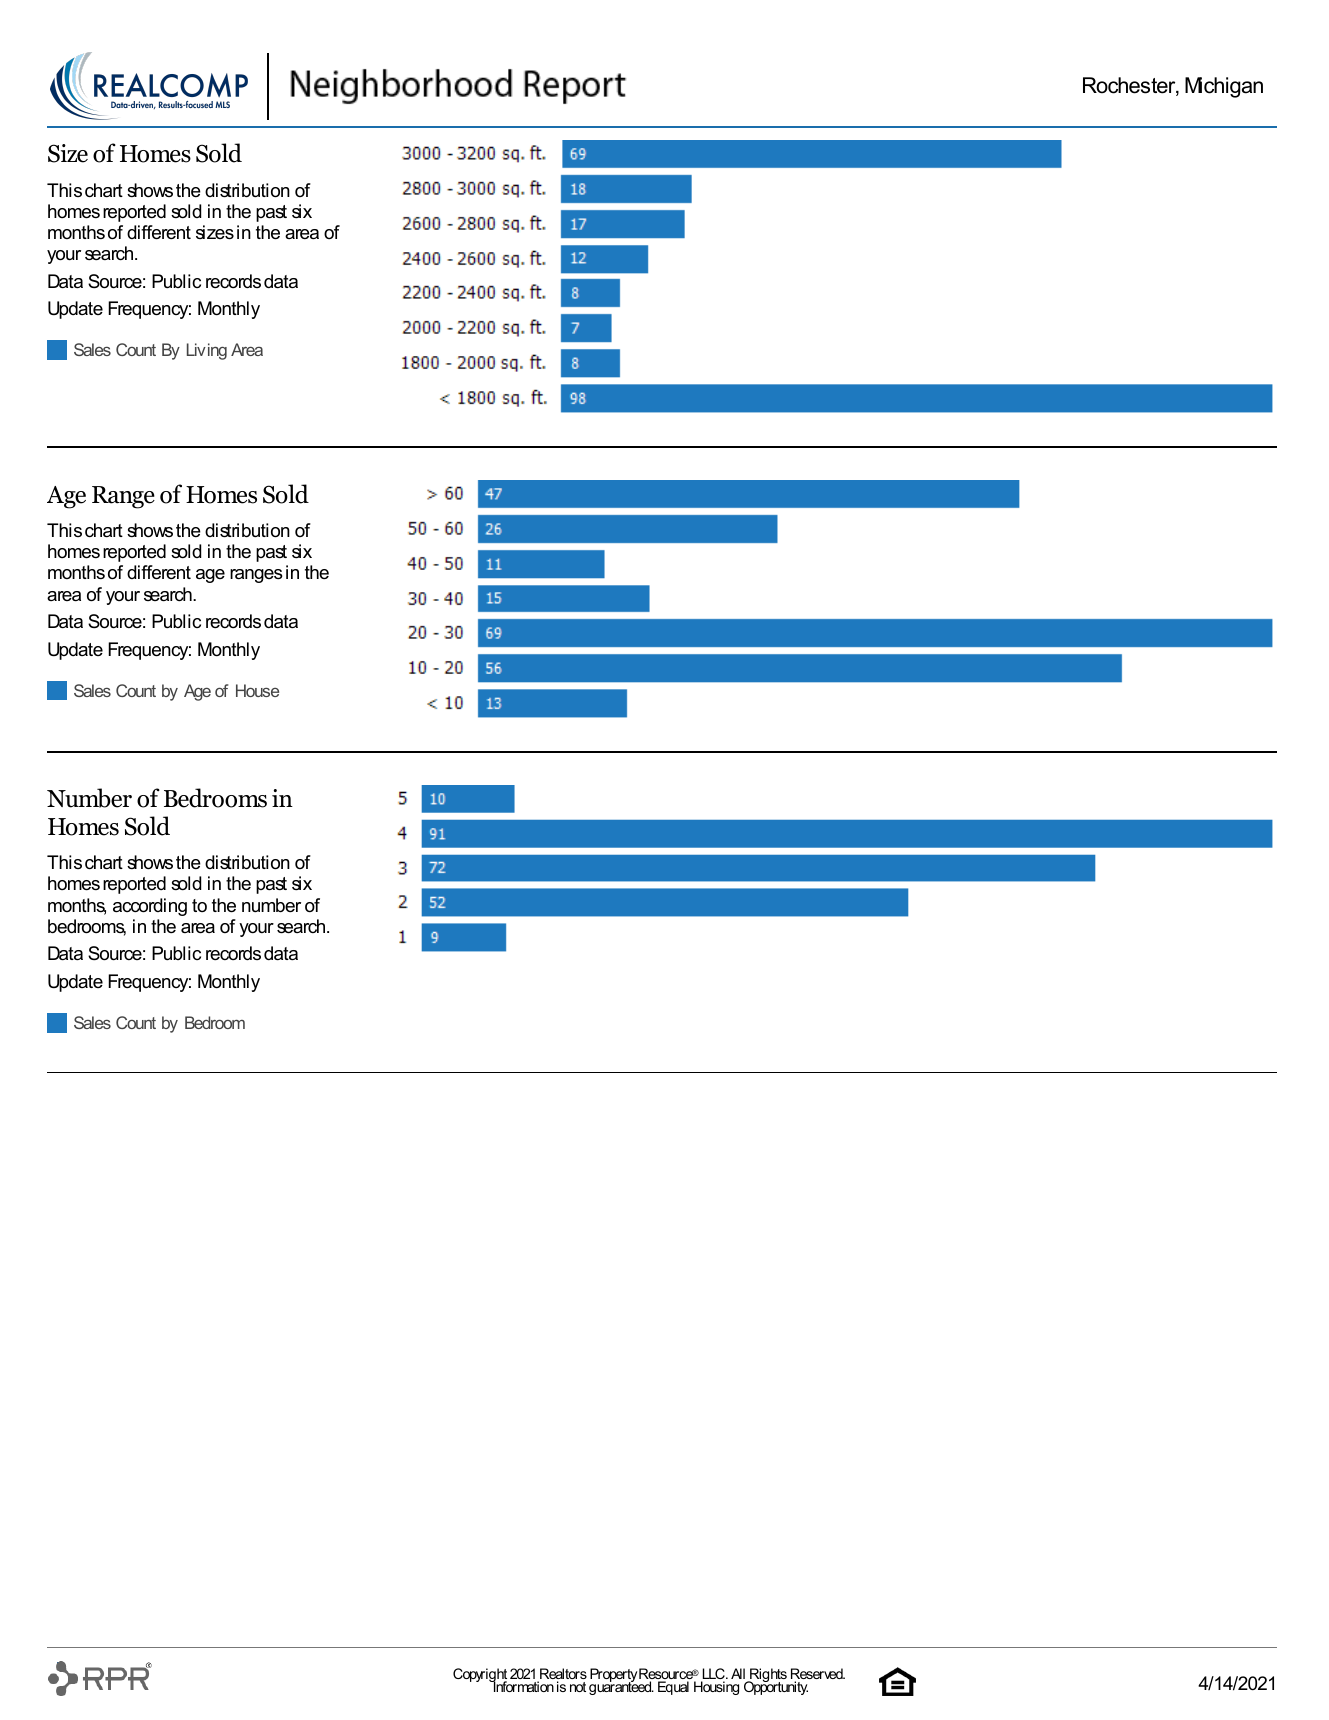 The image size is (1329, 1720). I want to click on Living, so click(207, 351).
